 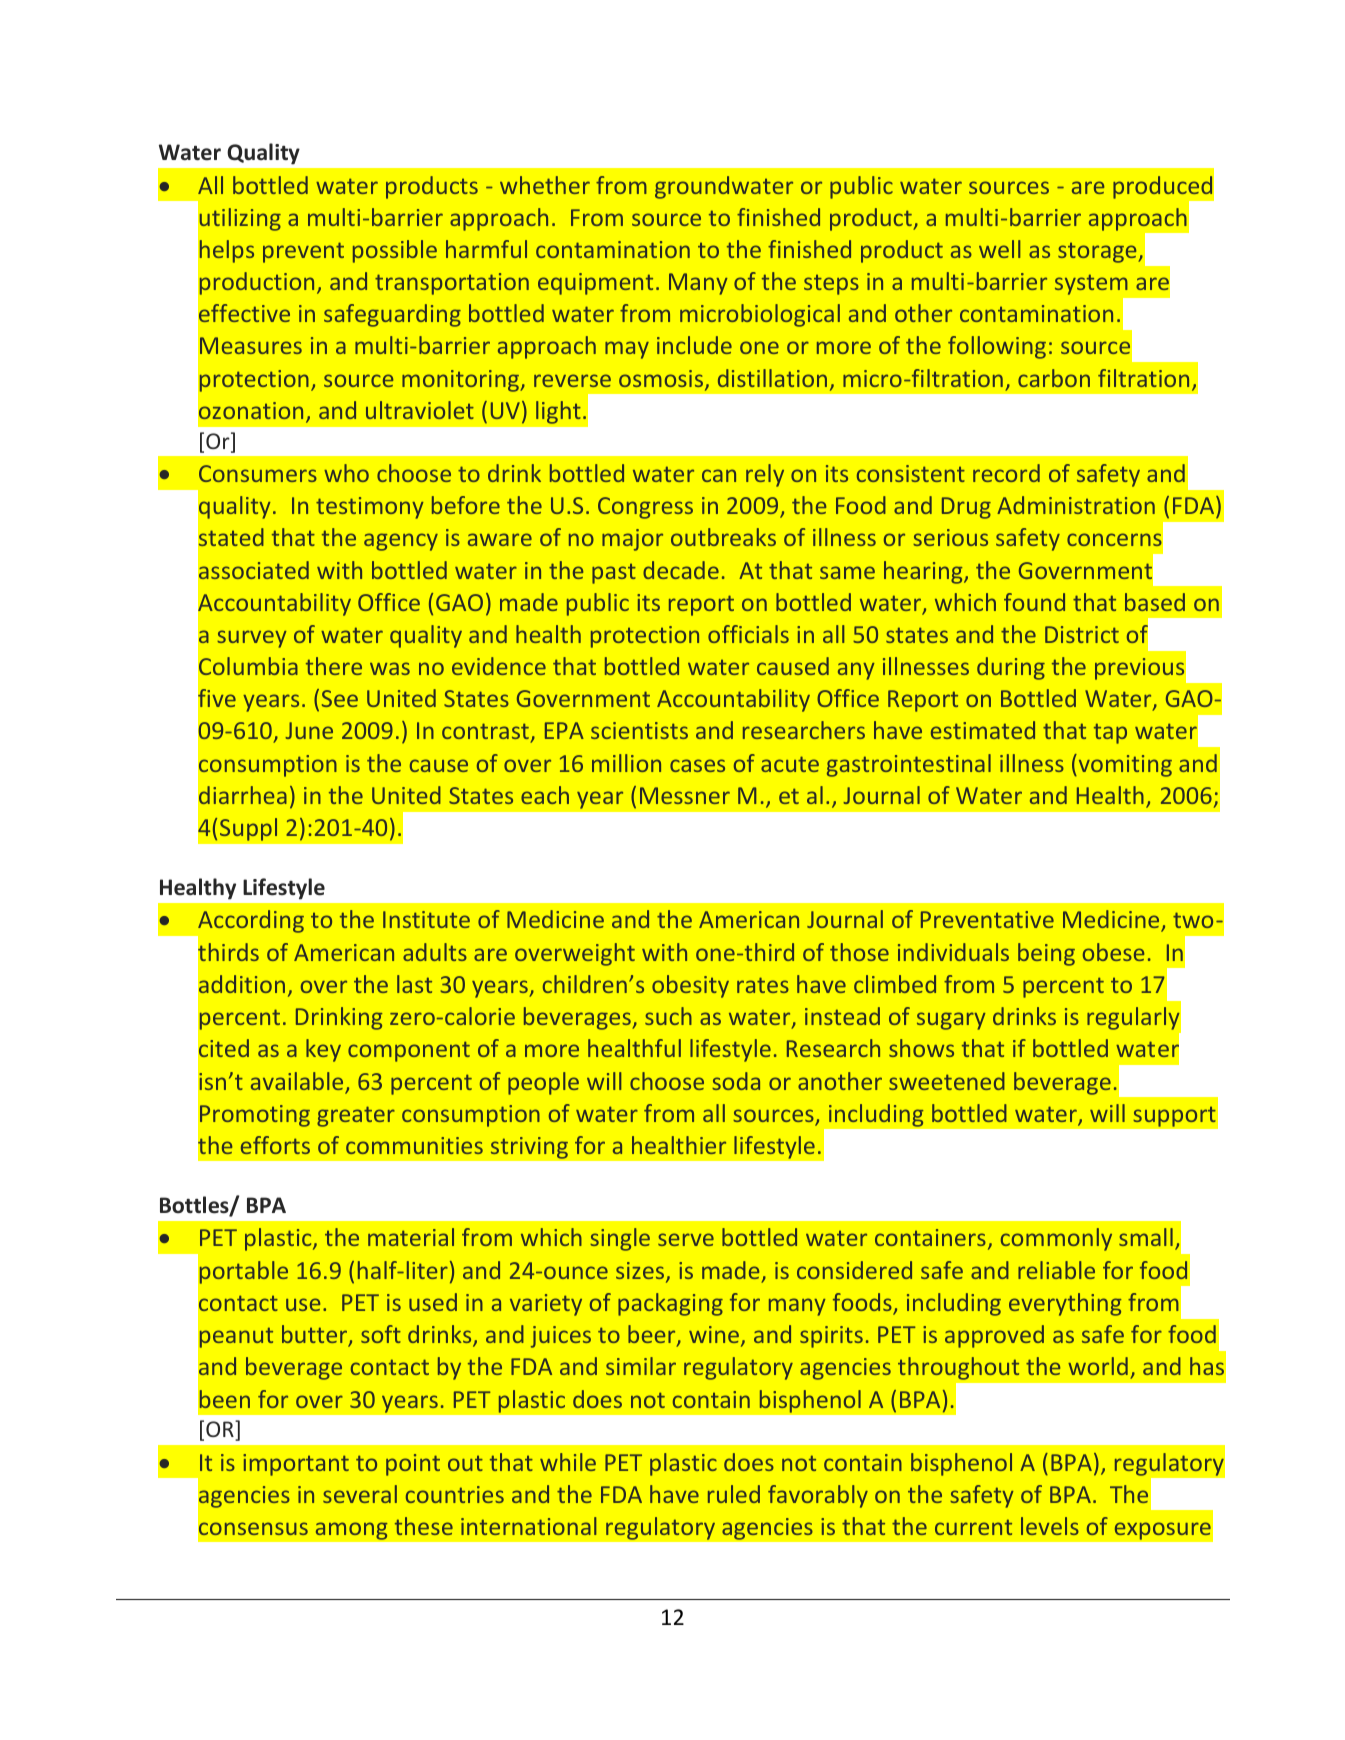 I want to click on equipment, so click(x=595, y=284).
